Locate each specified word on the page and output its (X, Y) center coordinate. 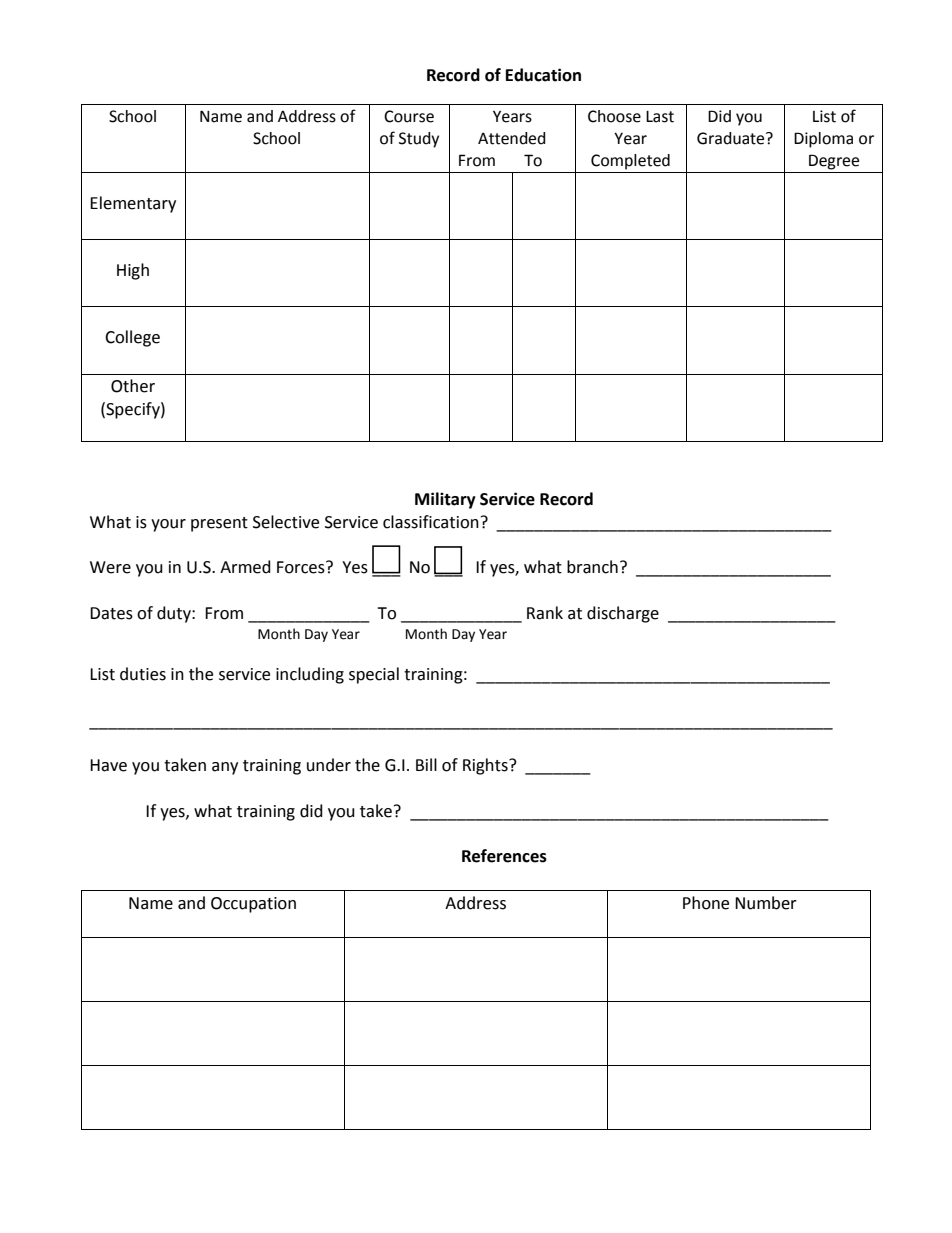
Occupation (253, 905)
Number (766, 903)
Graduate (732, 138)
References (504, 856)
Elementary (133, 204)
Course (409, 116)
